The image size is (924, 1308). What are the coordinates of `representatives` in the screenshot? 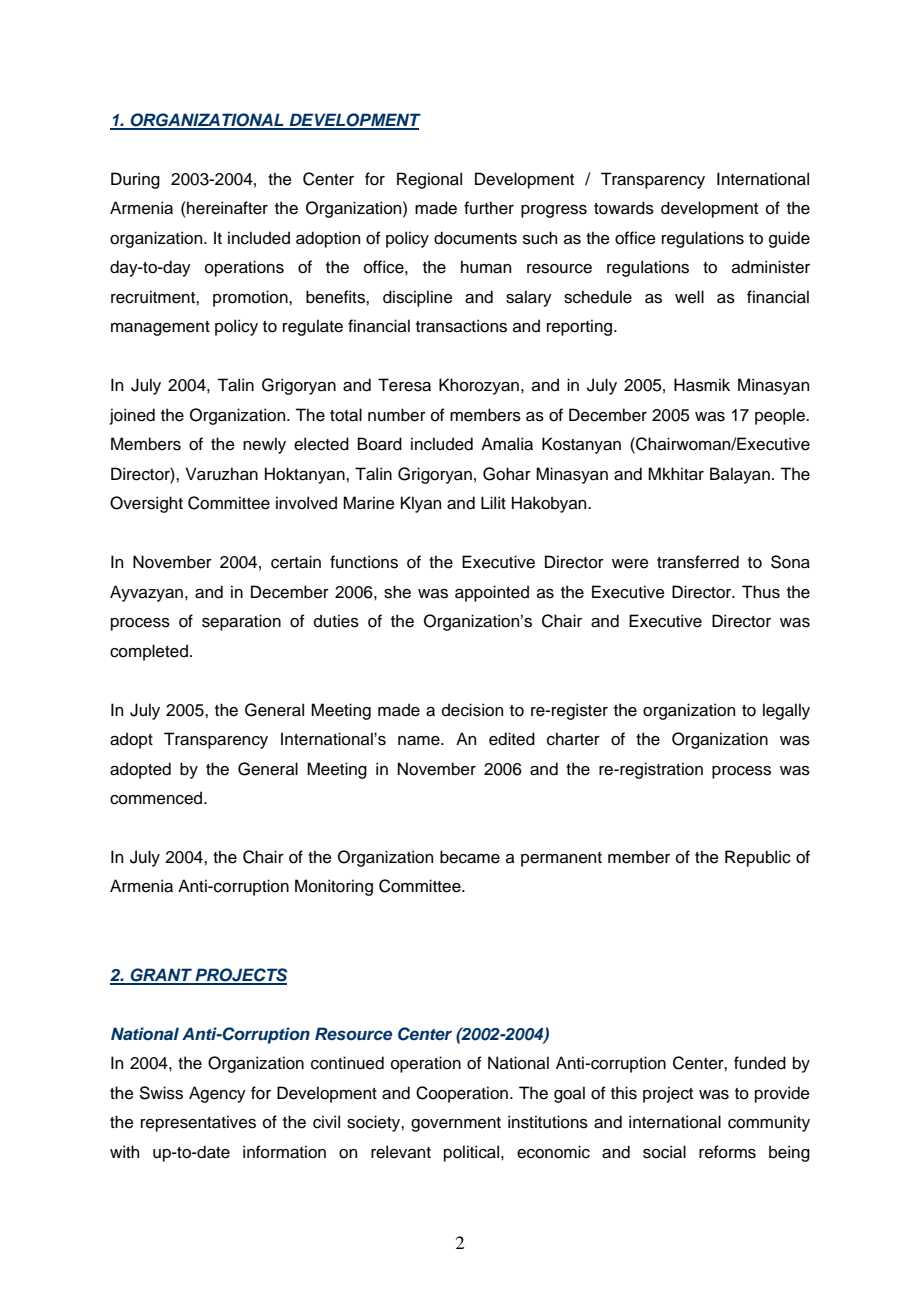 It's located at (198, 1123).
